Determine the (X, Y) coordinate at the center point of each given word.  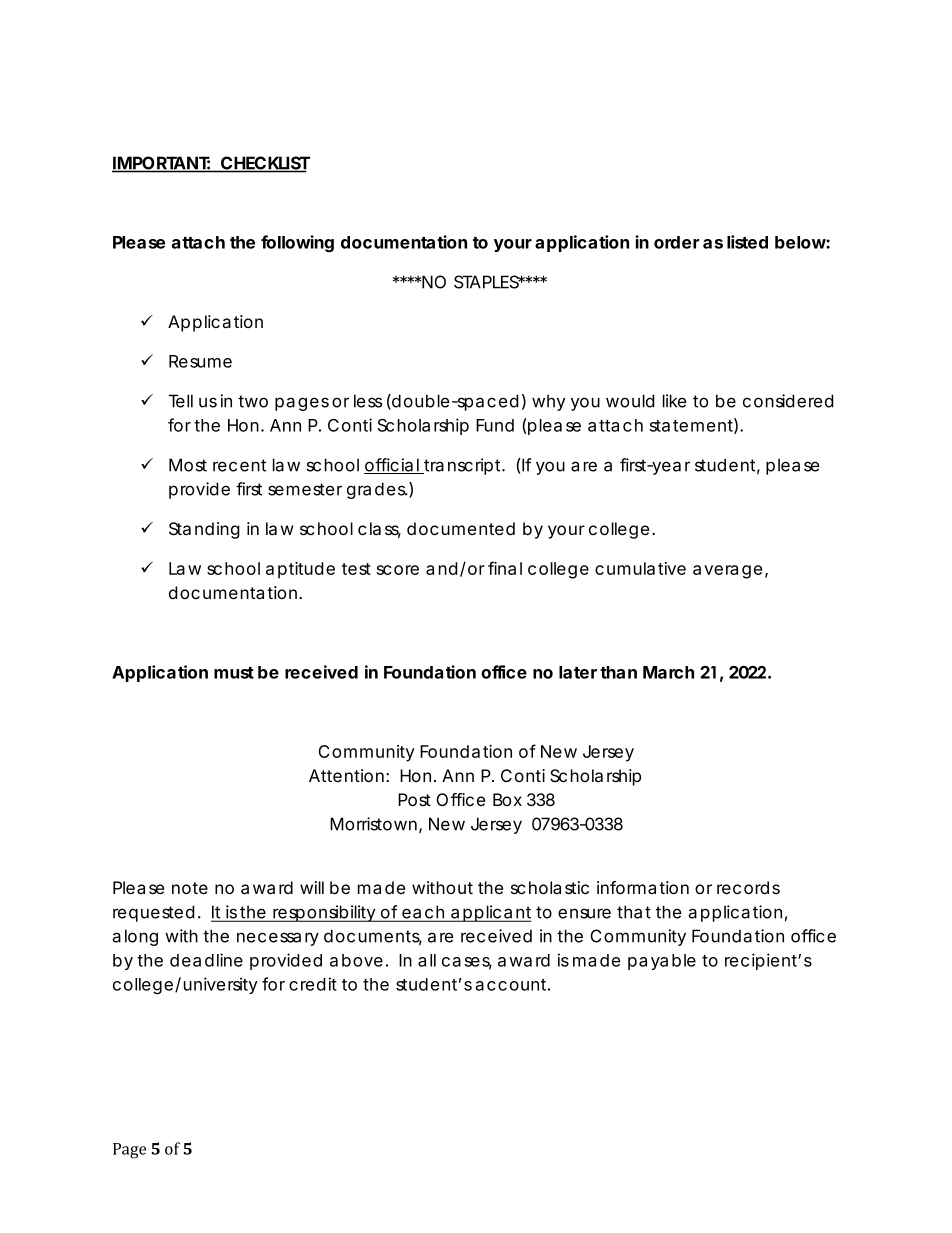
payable (662, 962)
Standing (204, 530)
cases (467, 963)
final (505, 568)
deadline (206, 960)
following (297, 244)
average (727, 572)
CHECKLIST (264, 164)
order (676, 242)
